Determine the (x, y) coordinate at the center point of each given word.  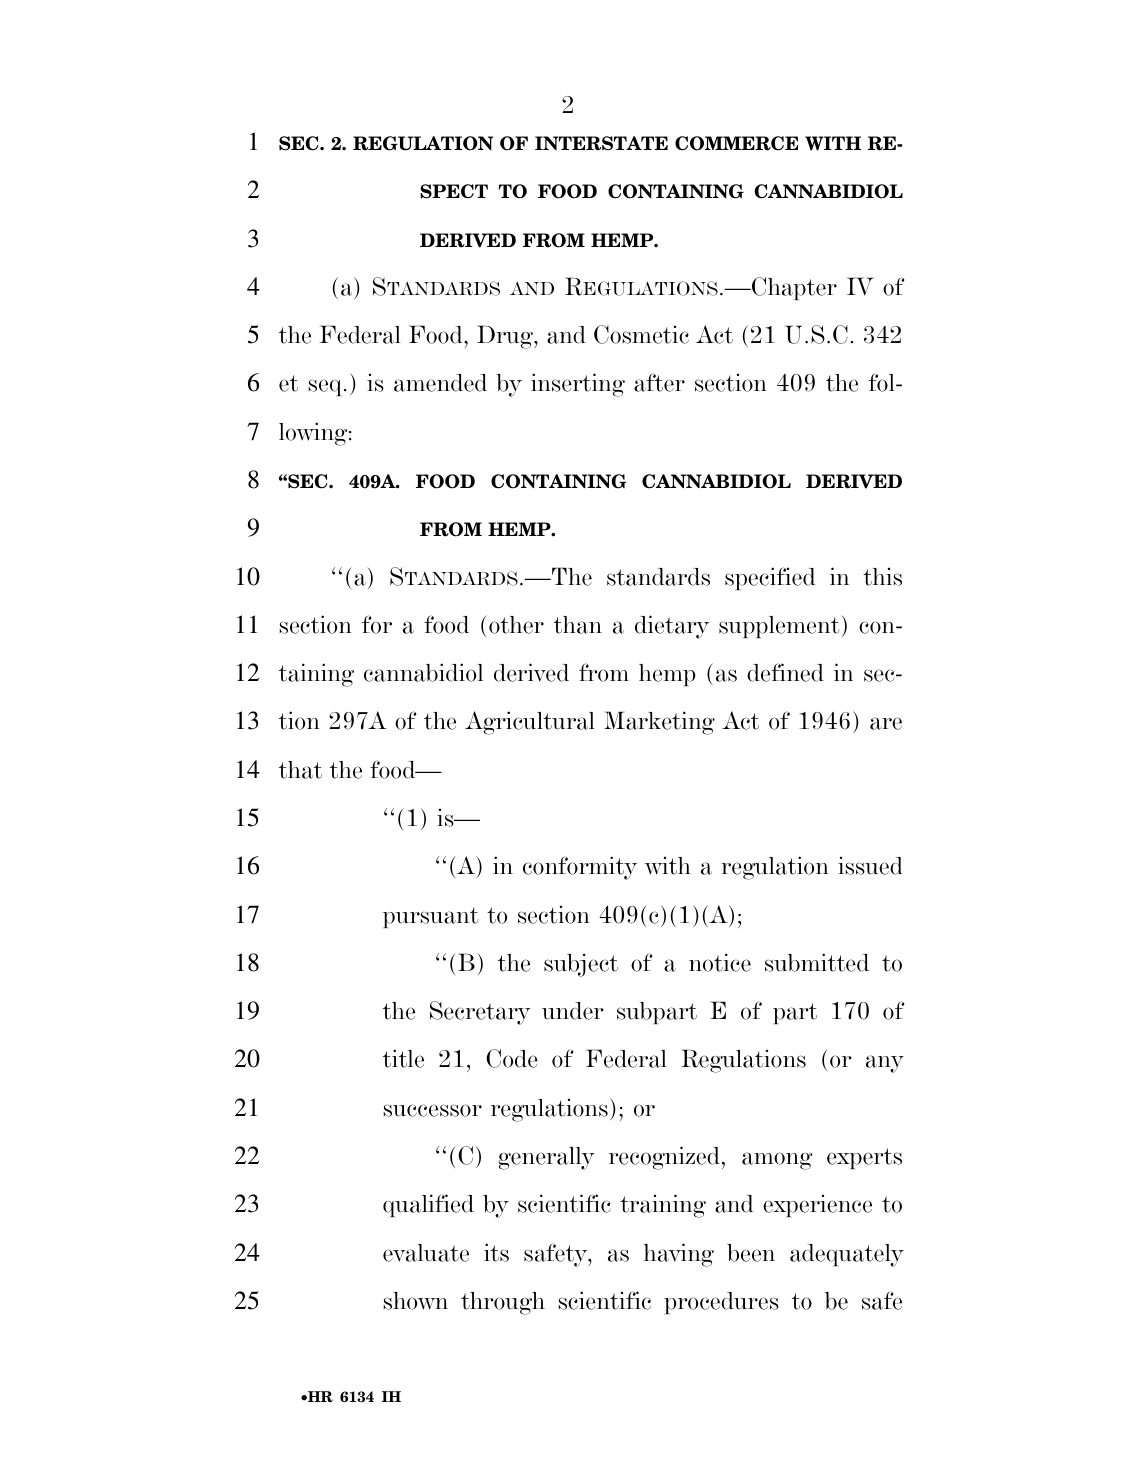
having (679, 1255)
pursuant (431, 917)
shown (415, 1301)
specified (770, 578)
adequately (847, 1255)
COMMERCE (736, 143)
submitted (817, 962)
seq (326, 387)
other (516, 625)
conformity (580, 868)
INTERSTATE (601, 143)
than (578, 625)
